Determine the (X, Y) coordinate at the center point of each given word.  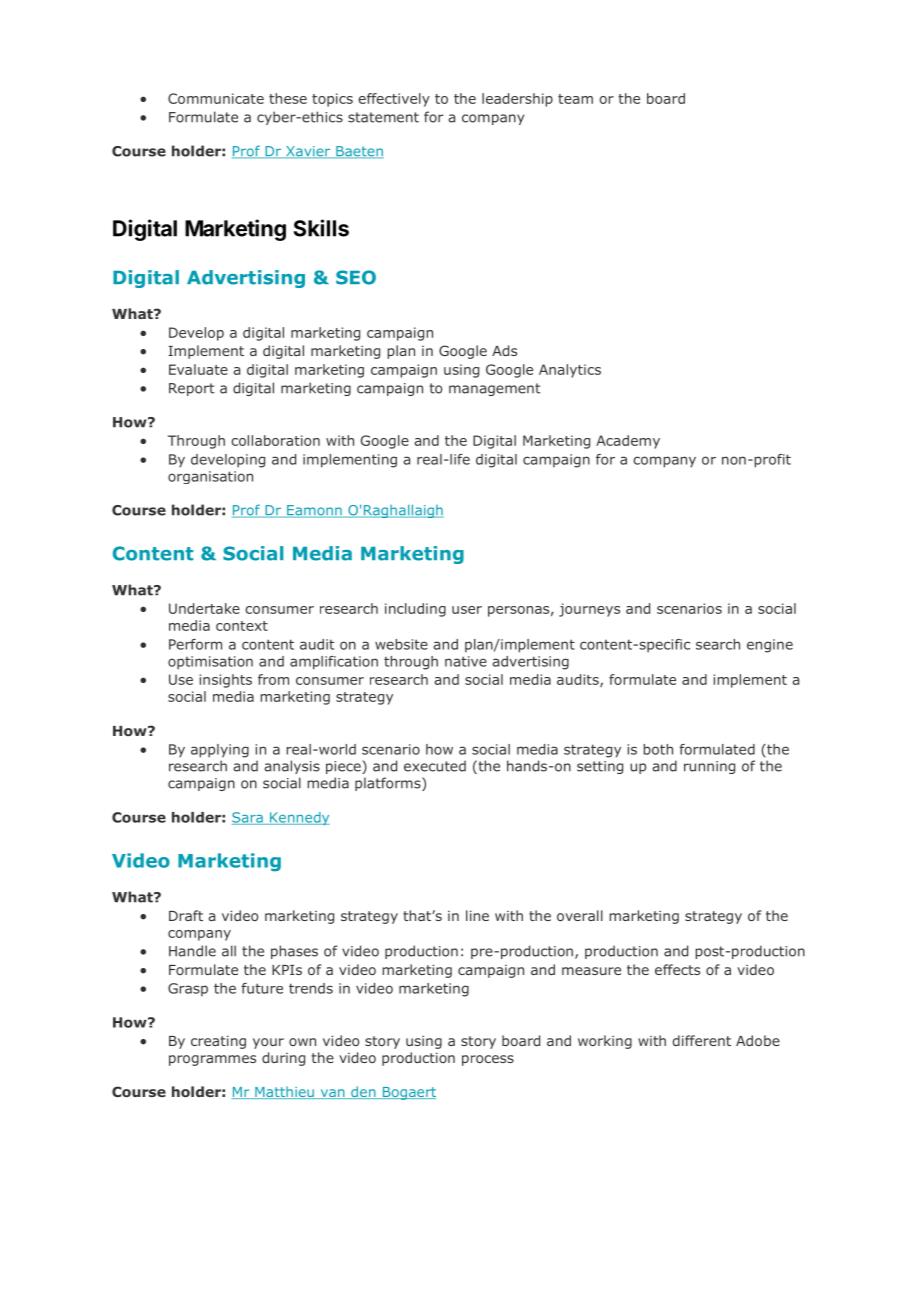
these (288, 98)
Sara (248, 818)
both (658, 749)
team (575, 99)
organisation (210, 477)
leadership (517, 100)
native (466, 661)
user (467, 610)
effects (677, 969)
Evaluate (198, 369)
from (273, 679)
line (477, 915)
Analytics (570, 371)
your (268, 1043)
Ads (504, 350)
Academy (628, 442)
